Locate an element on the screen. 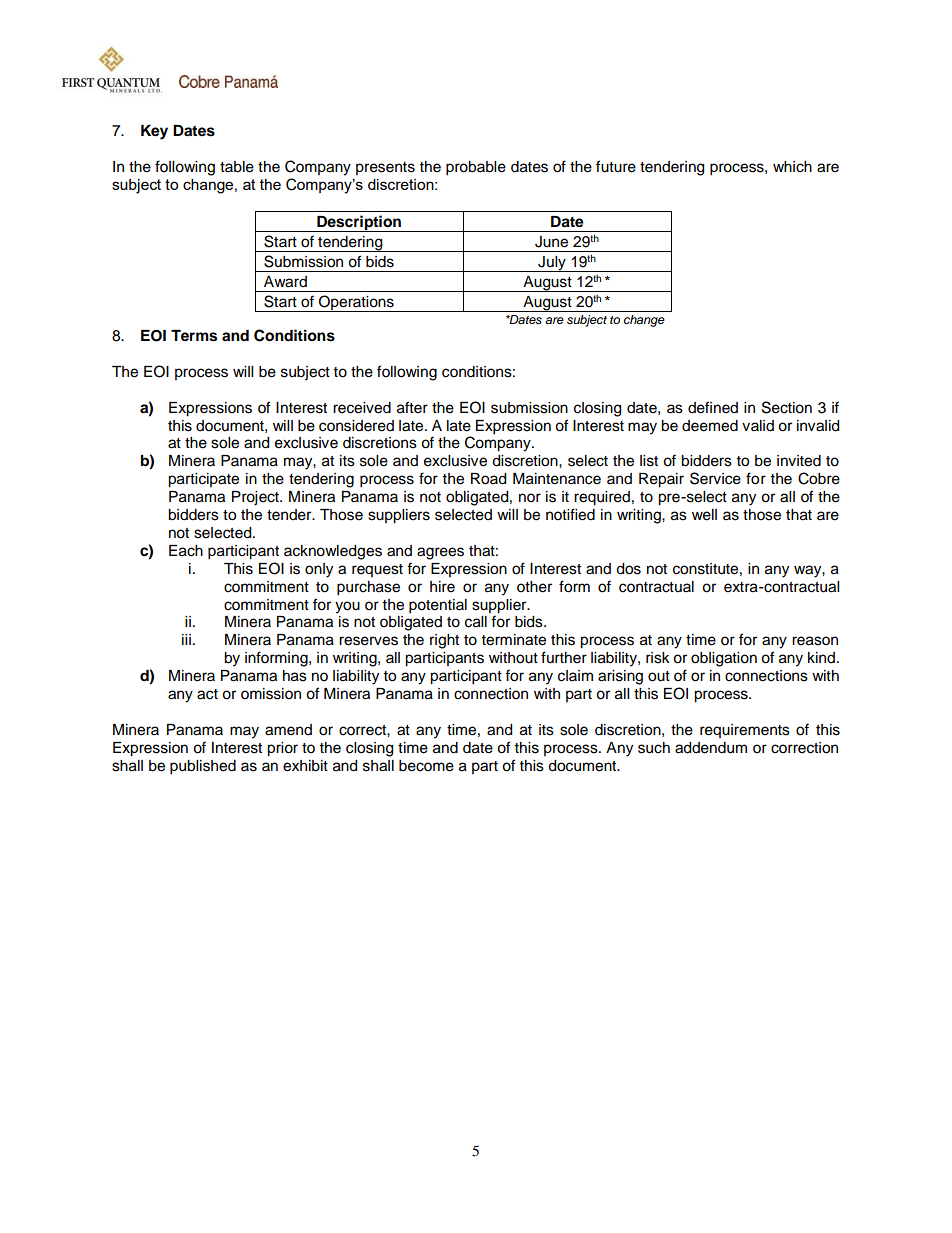 The image size is (952, 1233). prior is located at coordinates (282, 749).
